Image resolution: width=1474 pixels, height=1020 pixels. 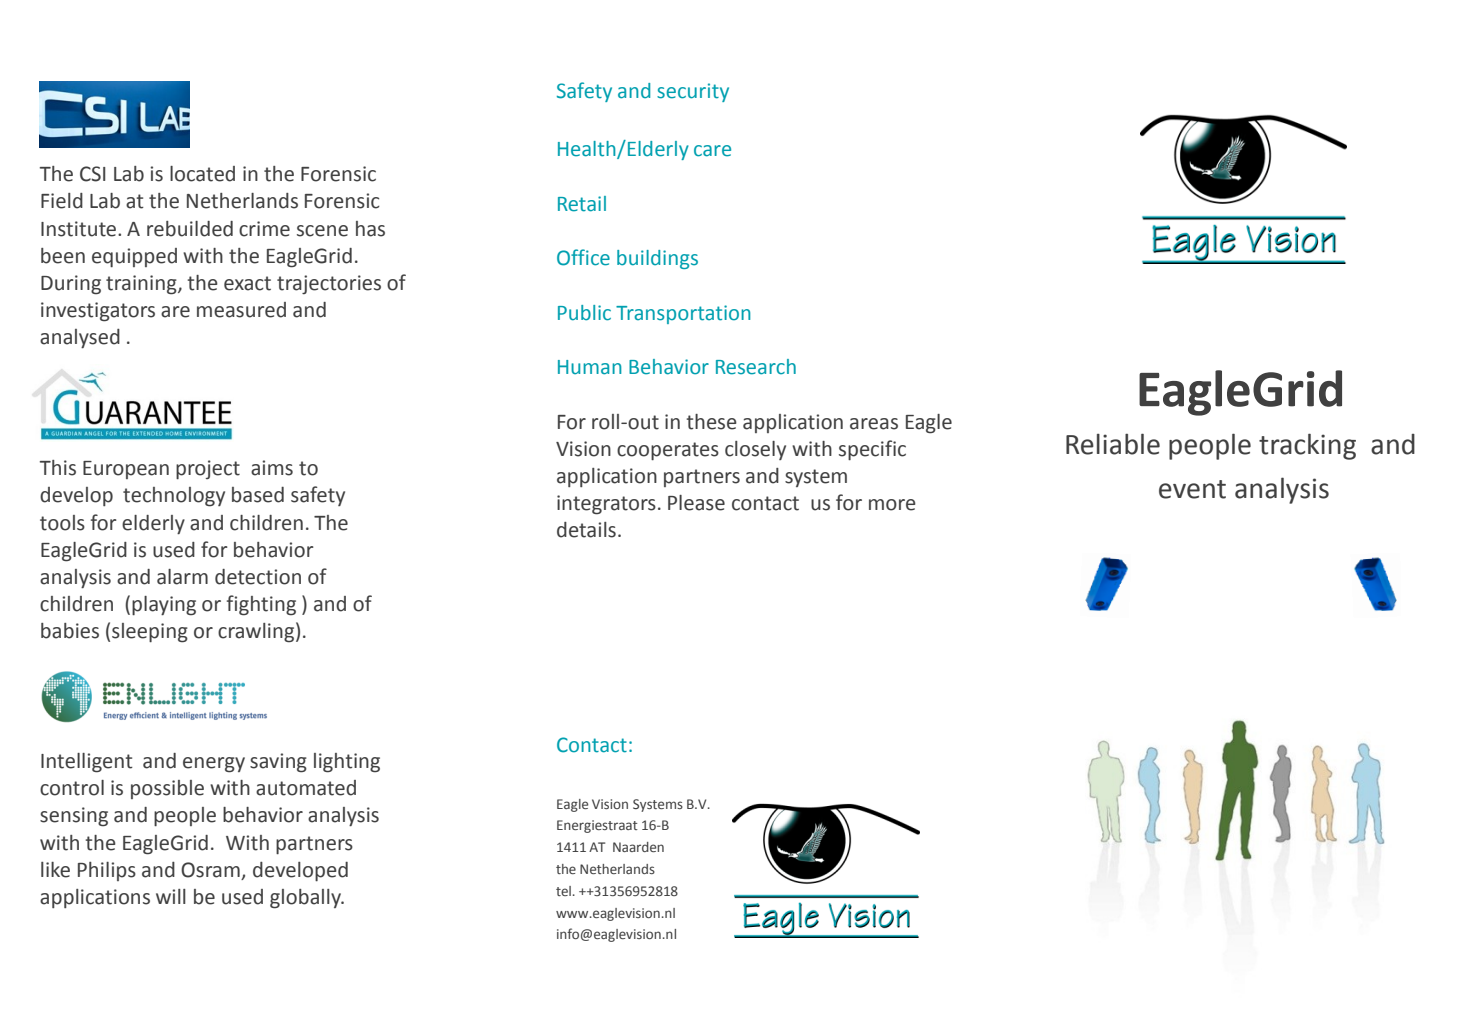 I want to click on event, so click(x=1192, y=489).
